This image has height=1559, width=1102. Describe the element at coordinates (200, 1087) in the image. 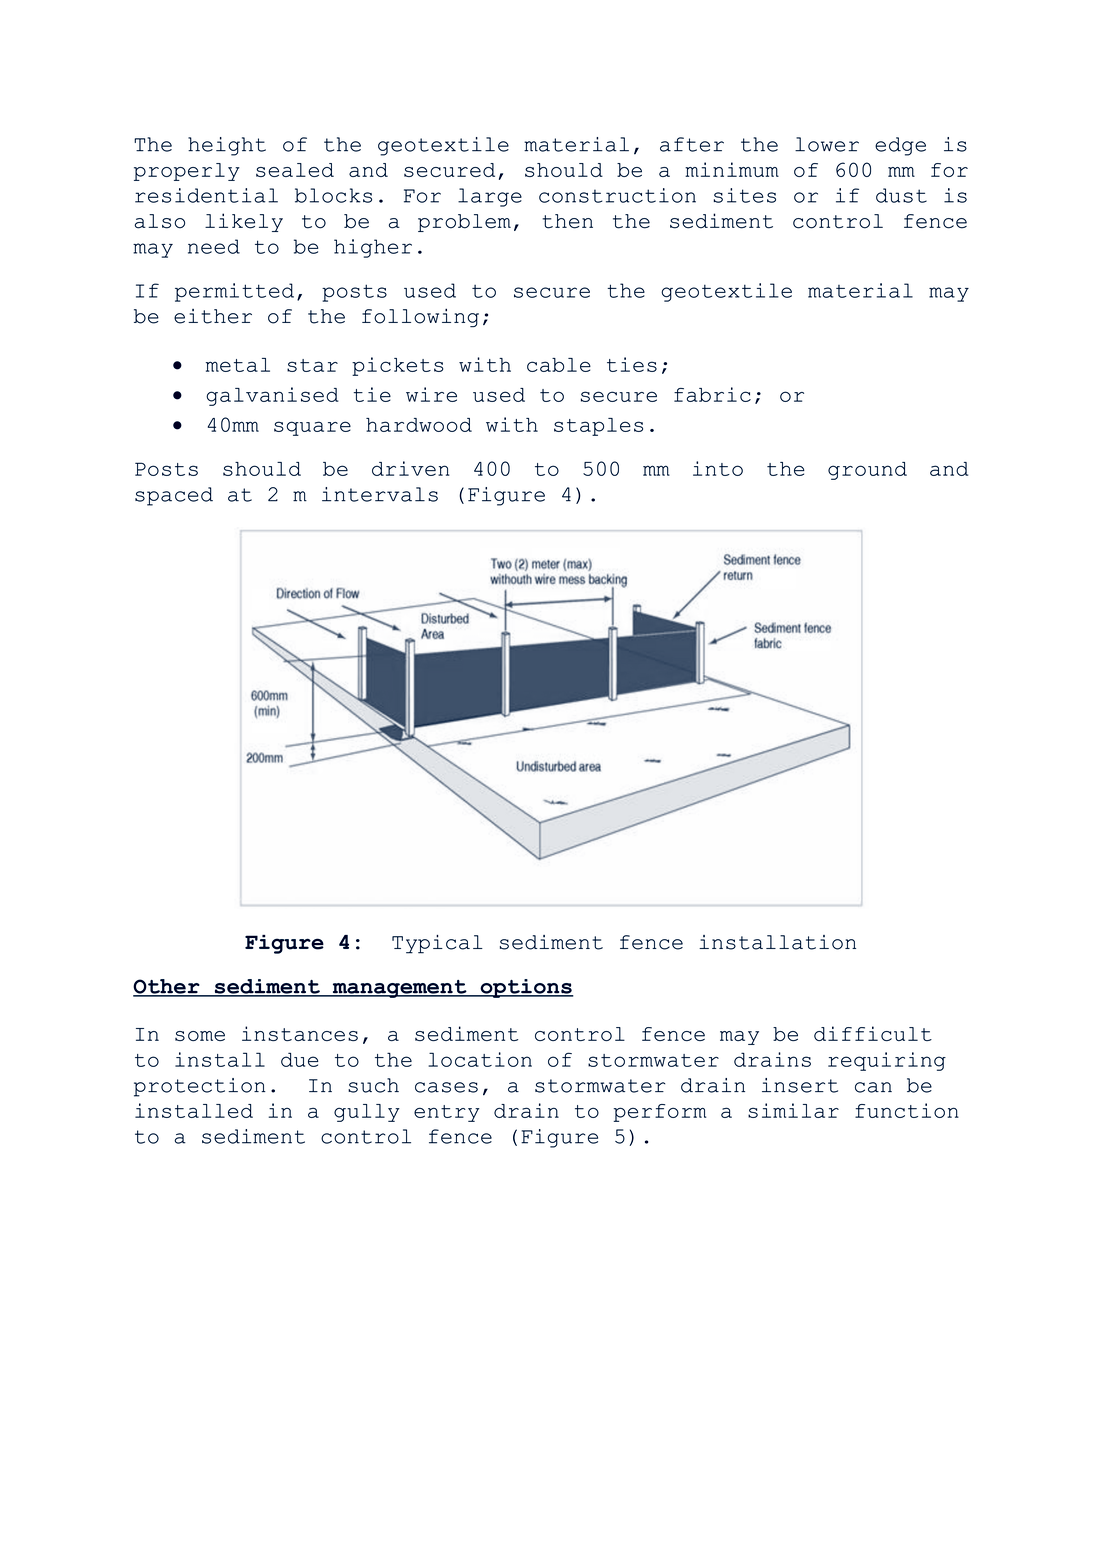

I see `protection` at that location.
